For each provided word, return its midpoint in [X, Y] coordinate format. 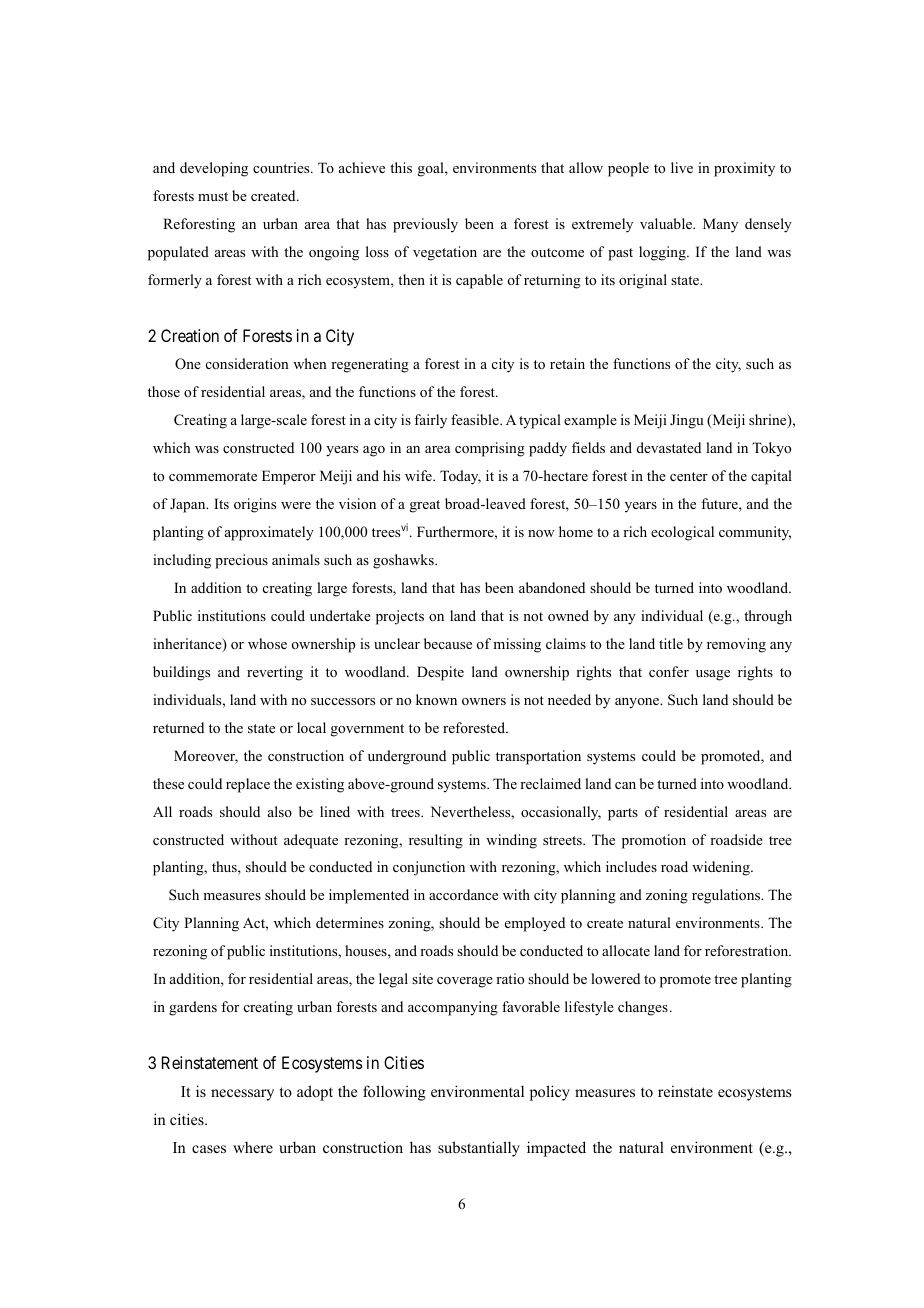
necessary [242, 1095]
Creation [190, 335]
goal [432, 169]
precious [241, 561]
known [436, 699]
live [682, 167]
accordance [463, 894]
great [425, 506]
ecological [682, 533]
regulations [727, 896]
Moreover [206, 757]
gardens [193, 1008]
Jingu [687, 421]
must [213, 196]
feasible [476, 419]
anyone [638, 703]
